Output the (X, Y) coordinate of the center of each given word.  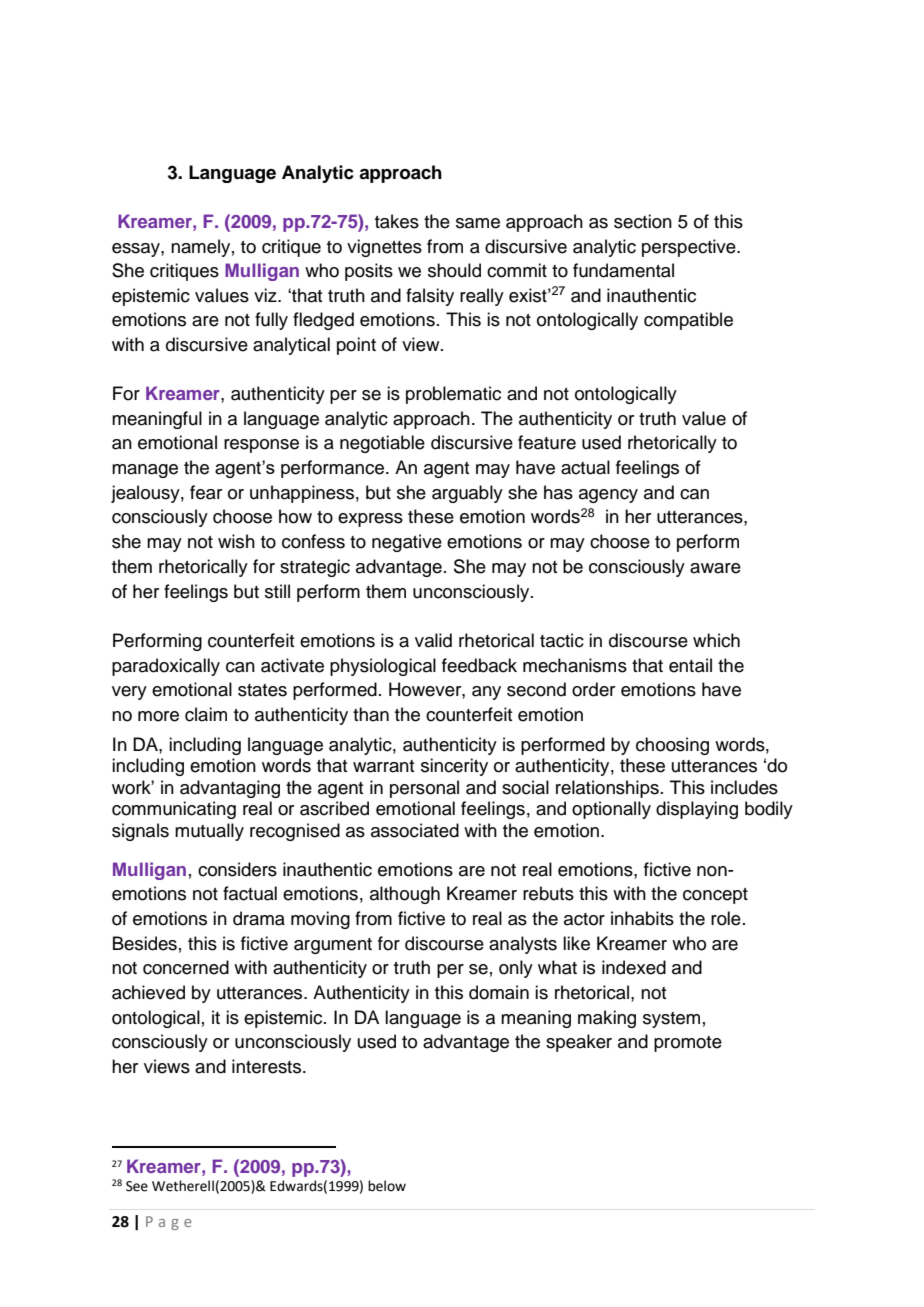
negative (407, 543)
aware (715, 568)
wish (236, 541)
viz (266, 295)
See (137, 1186)
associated (415, 830)
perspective (690, 248)
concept (715, 896)
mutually (209, 832)
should (454, 270)
